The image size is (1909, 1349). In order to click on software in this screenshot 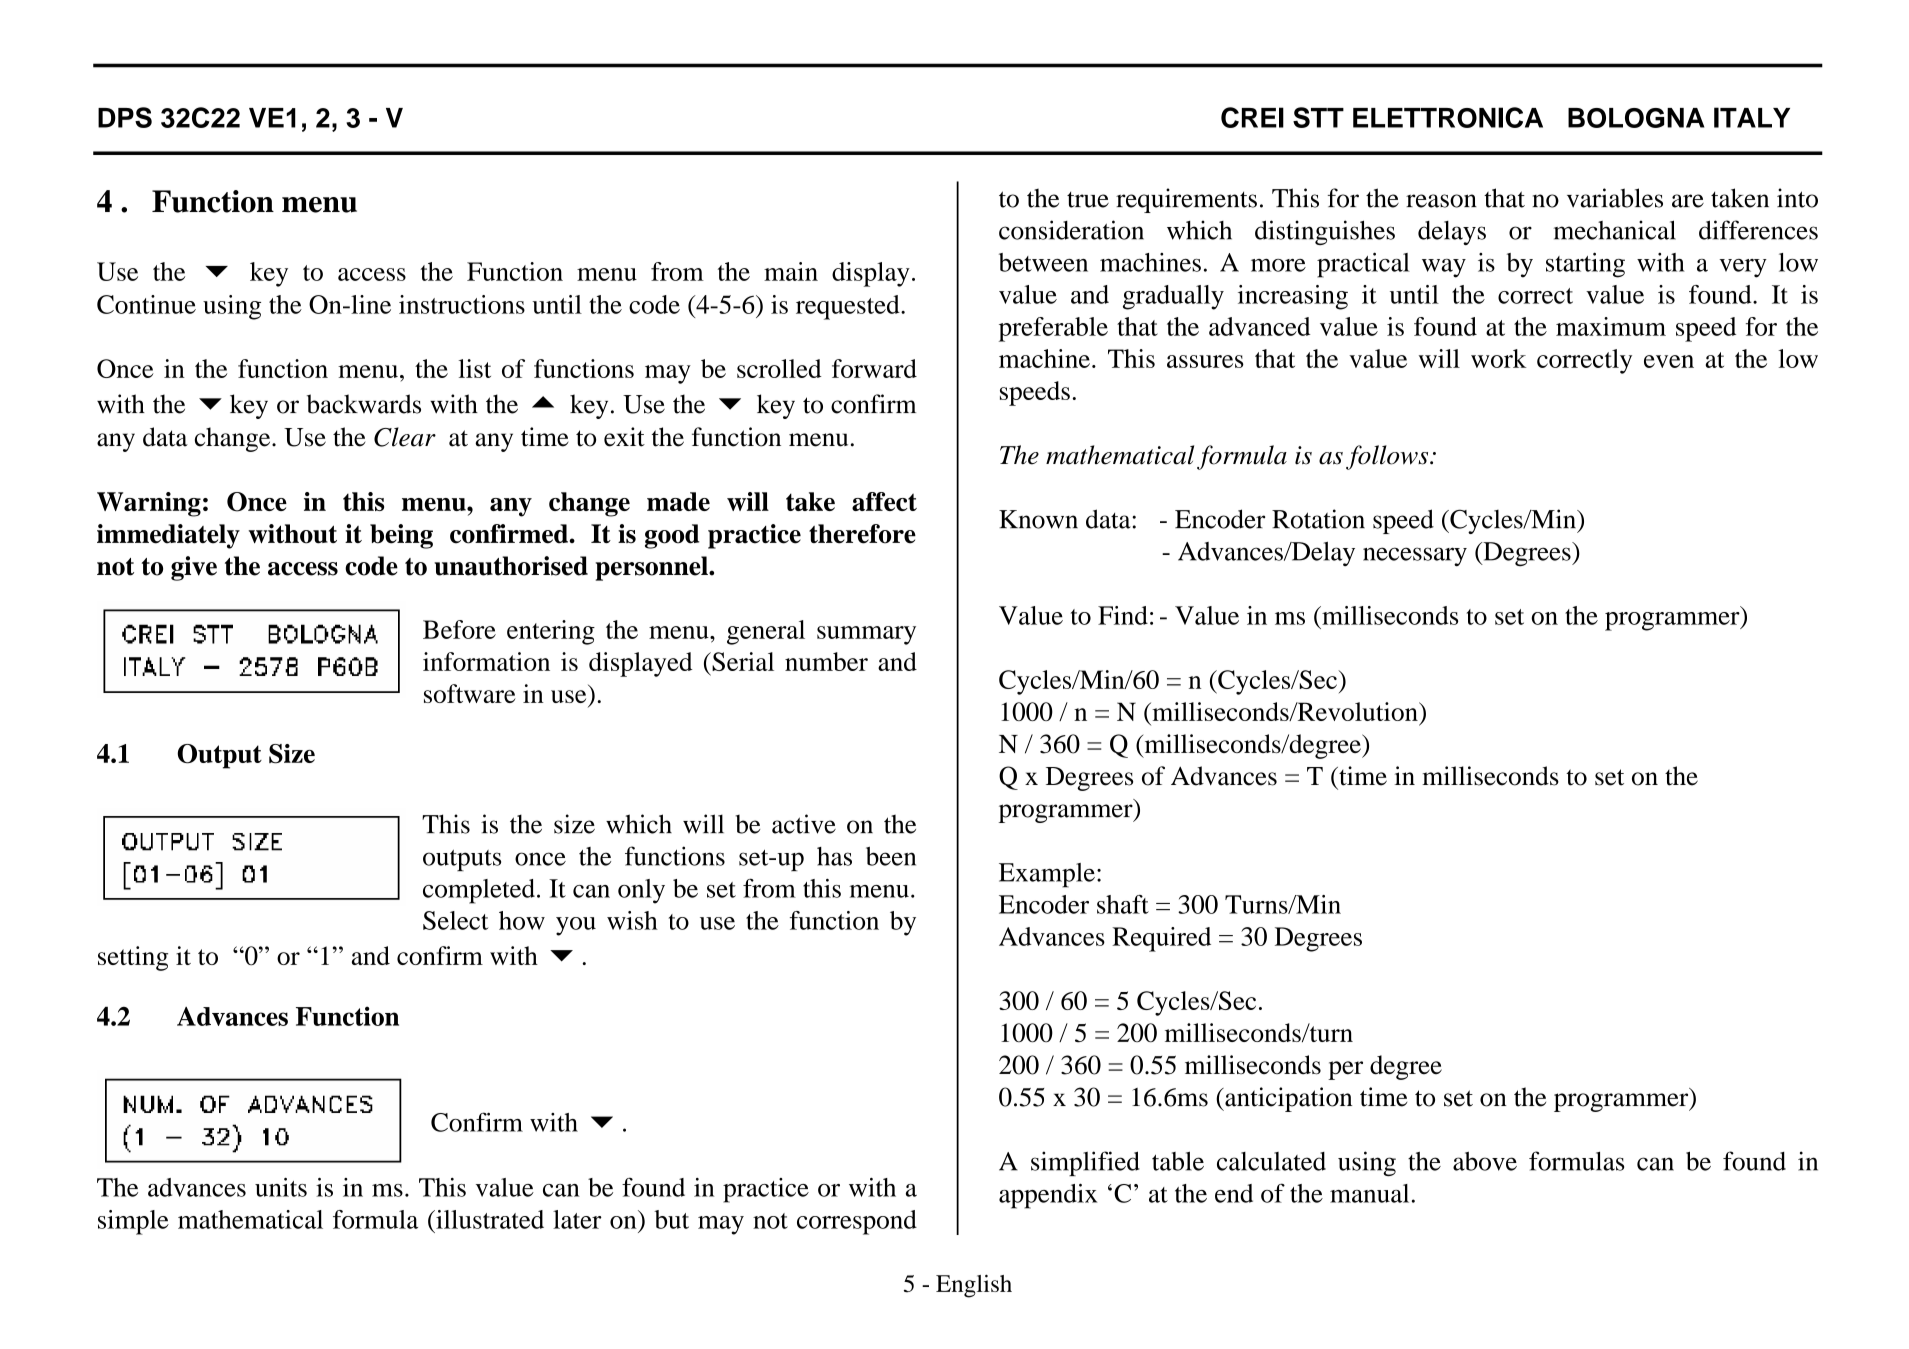, I will do `click(470, 693)`.
